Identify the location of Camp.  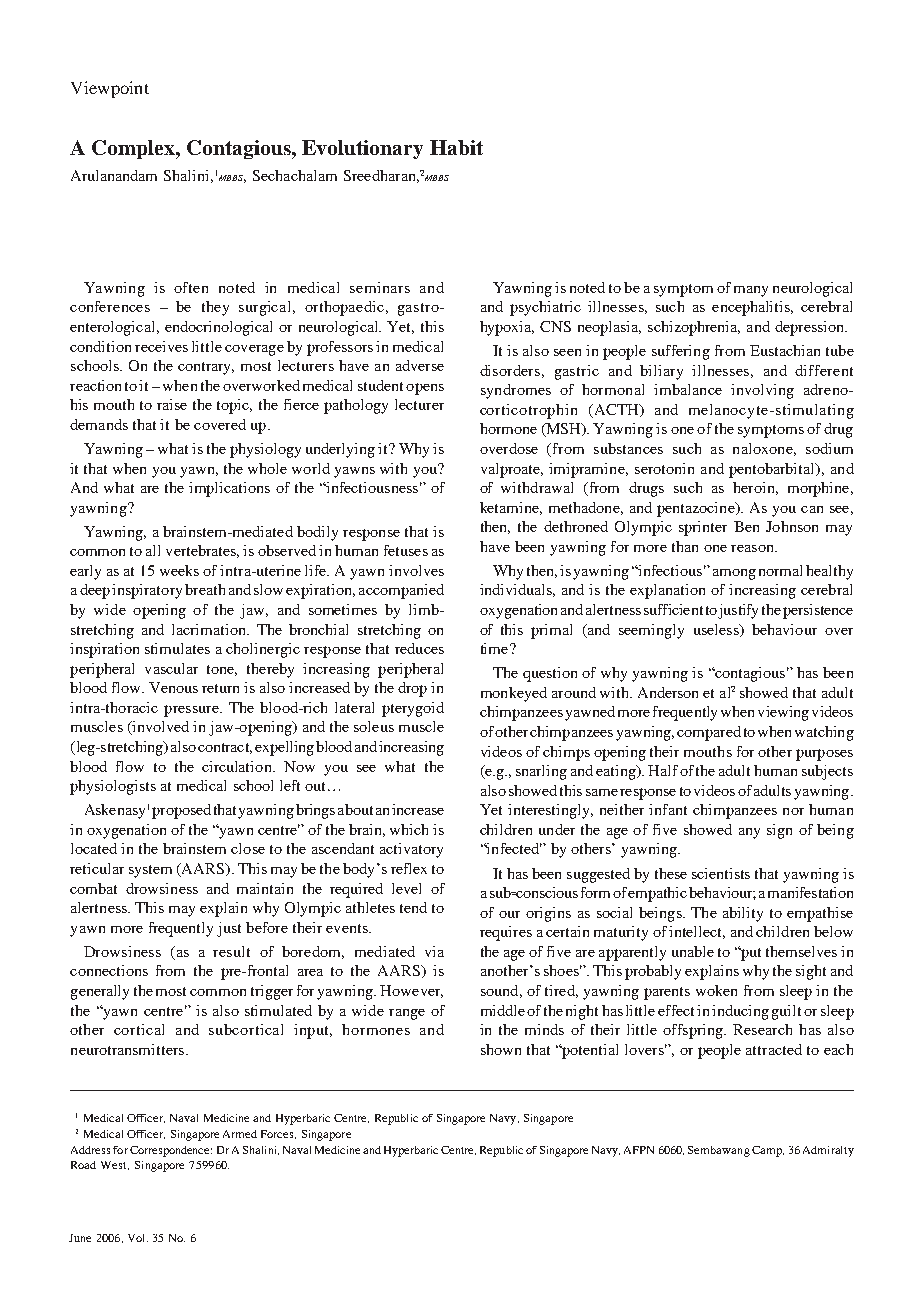
(768, 1151).
